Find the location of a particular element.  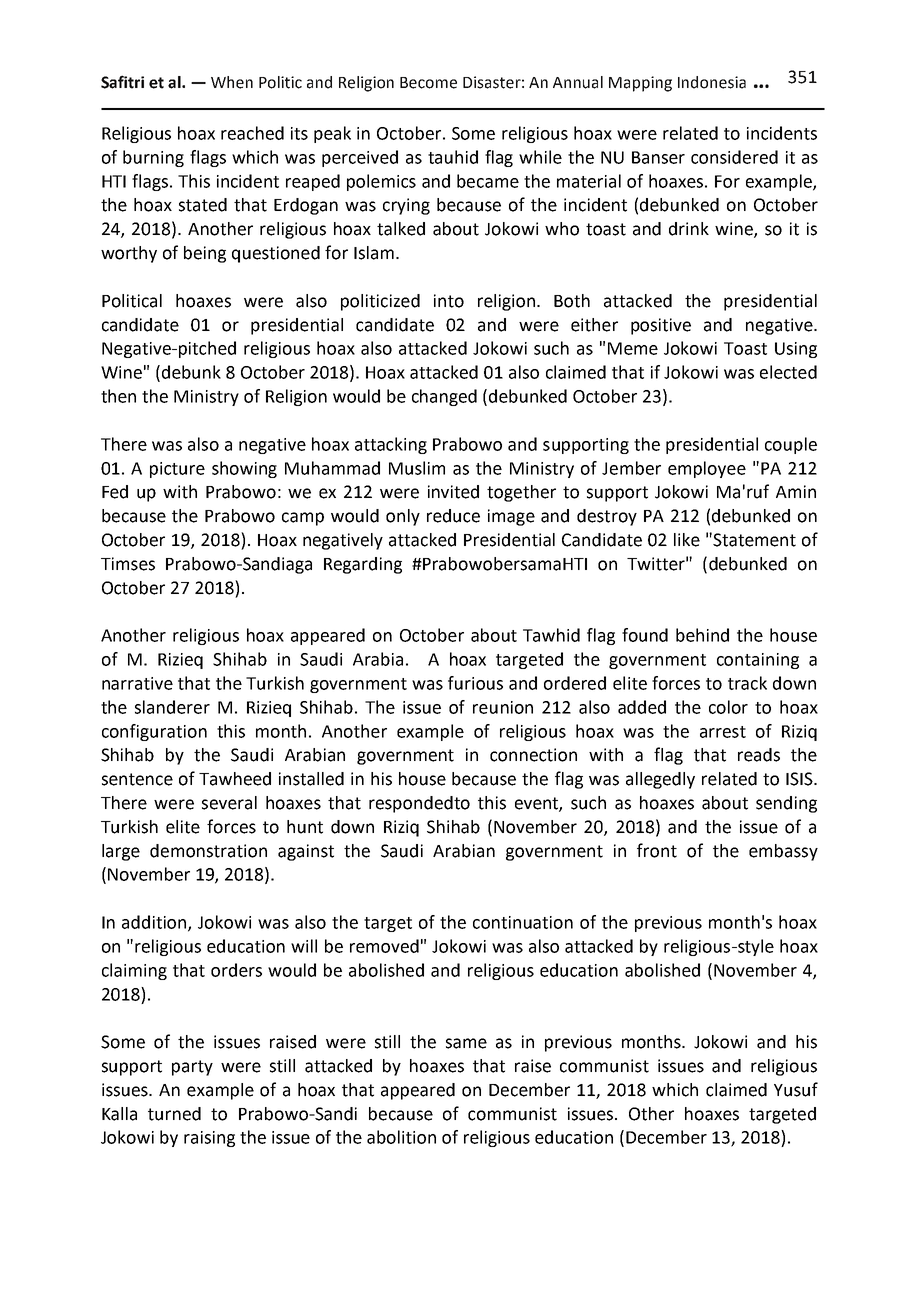

Become is located at coordinates (428, 83).
